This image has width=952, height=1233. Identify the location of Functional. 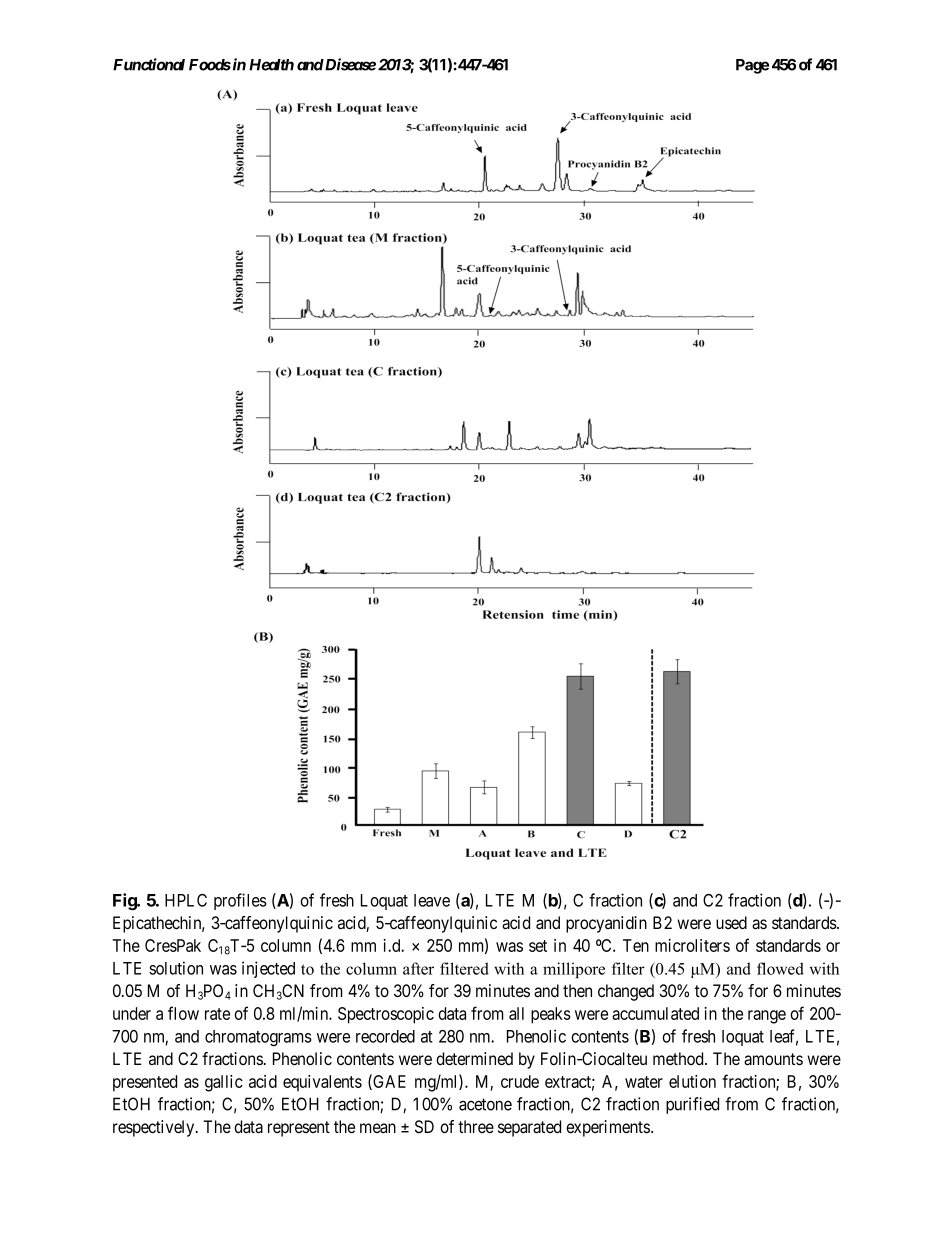
(149, 64).
